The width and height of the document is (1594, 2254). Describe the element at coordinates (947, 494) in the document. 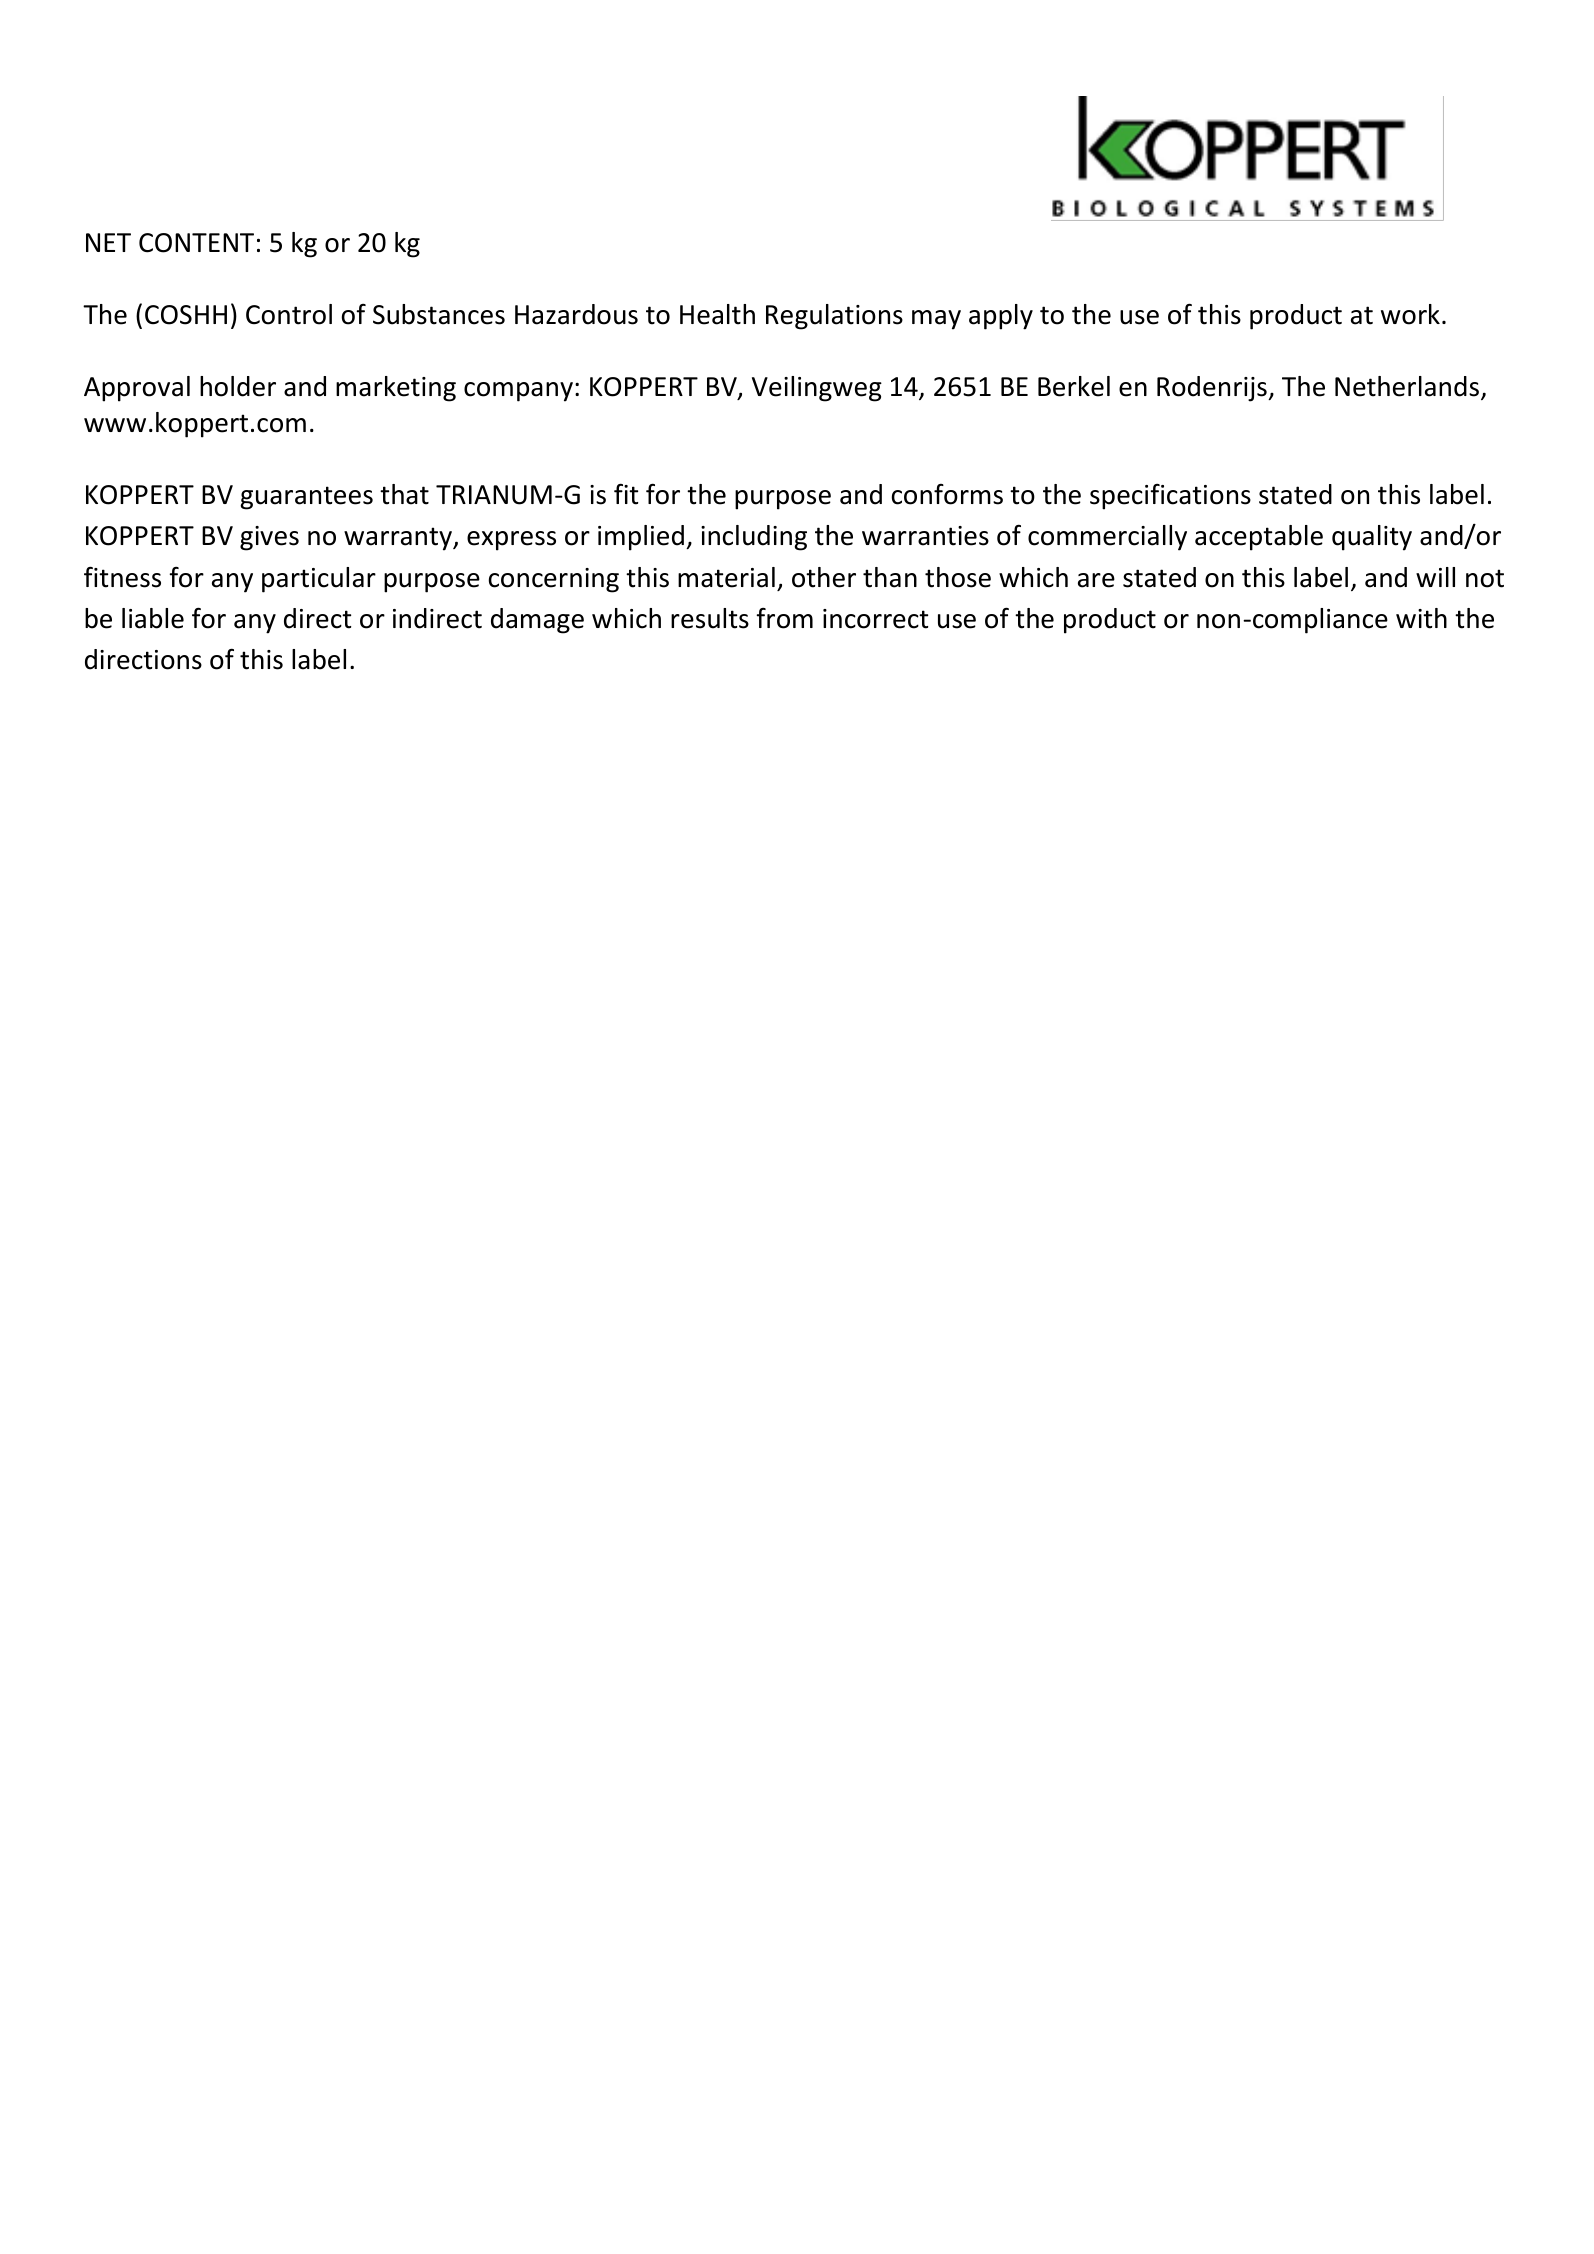

I see `conforms` at that location.
